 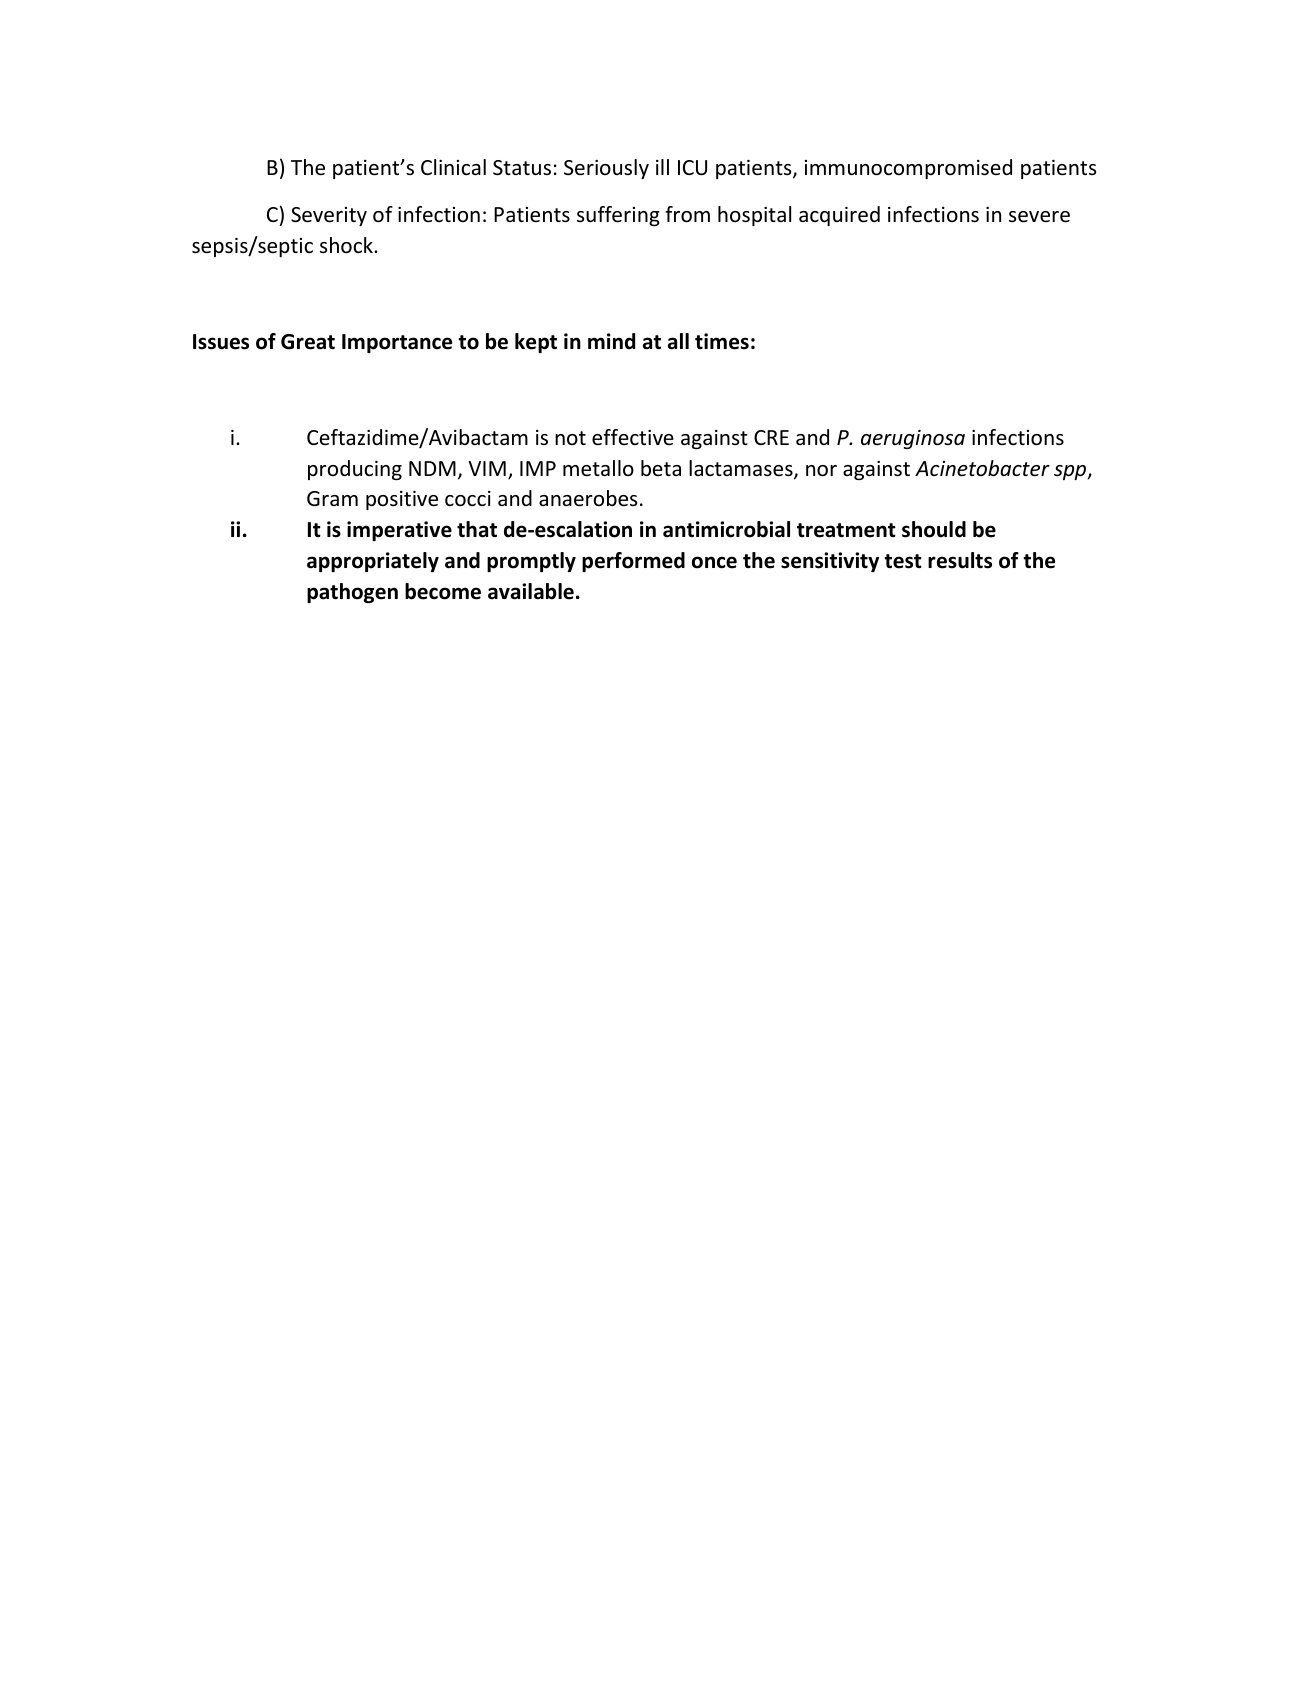 I want to click on kept, so click(x=536, y=343).
